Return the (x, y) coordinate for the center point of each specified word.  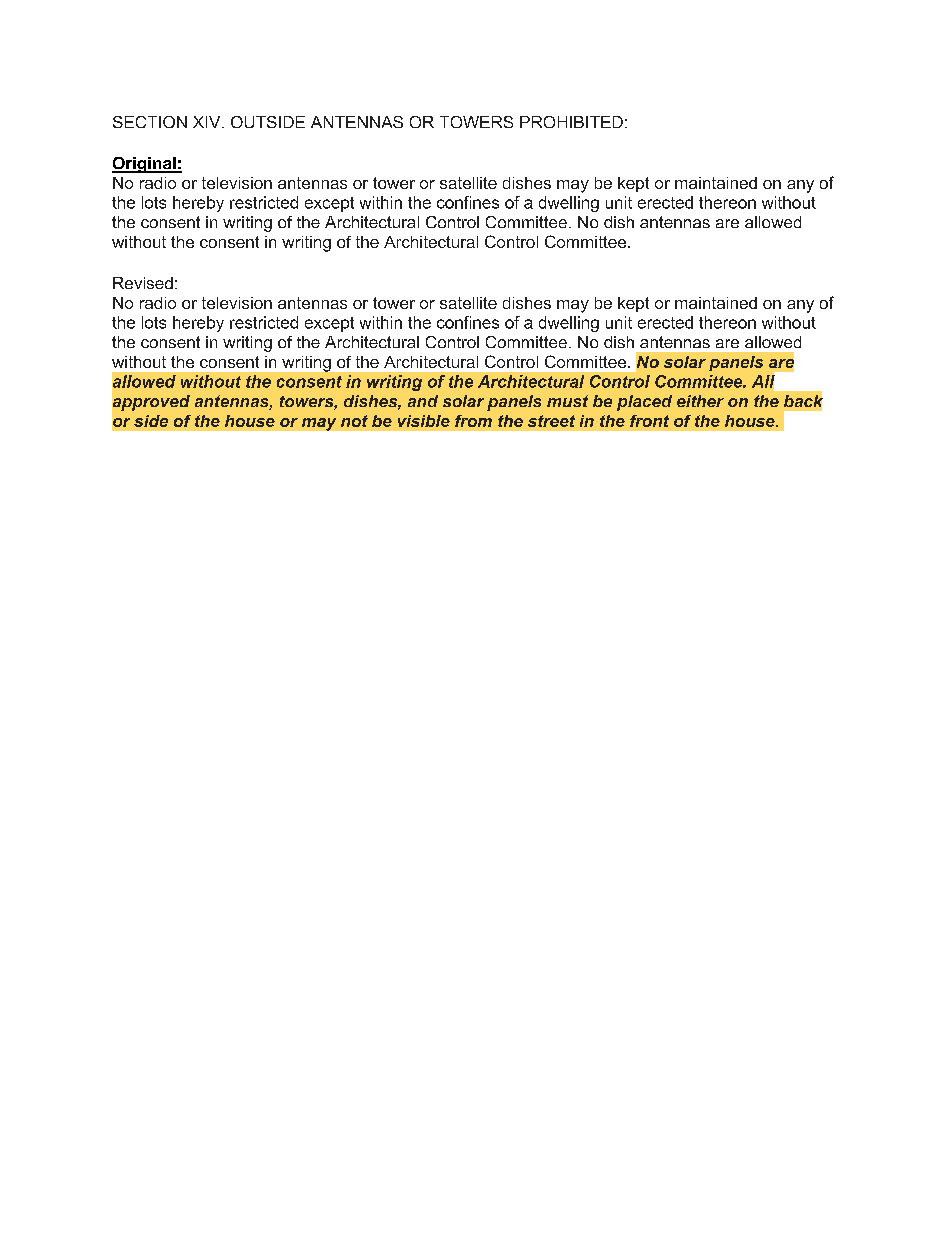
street (551, 421)
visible (424, 421)
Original (145, 165)
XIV (208, 122)
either (700, 401)
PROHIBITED (571, 122)
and (423, 401)
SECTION (150, 122)
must (567, 401)
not (354, 421)
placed (644, 403)
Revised (143, 283)
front (649, 421)
